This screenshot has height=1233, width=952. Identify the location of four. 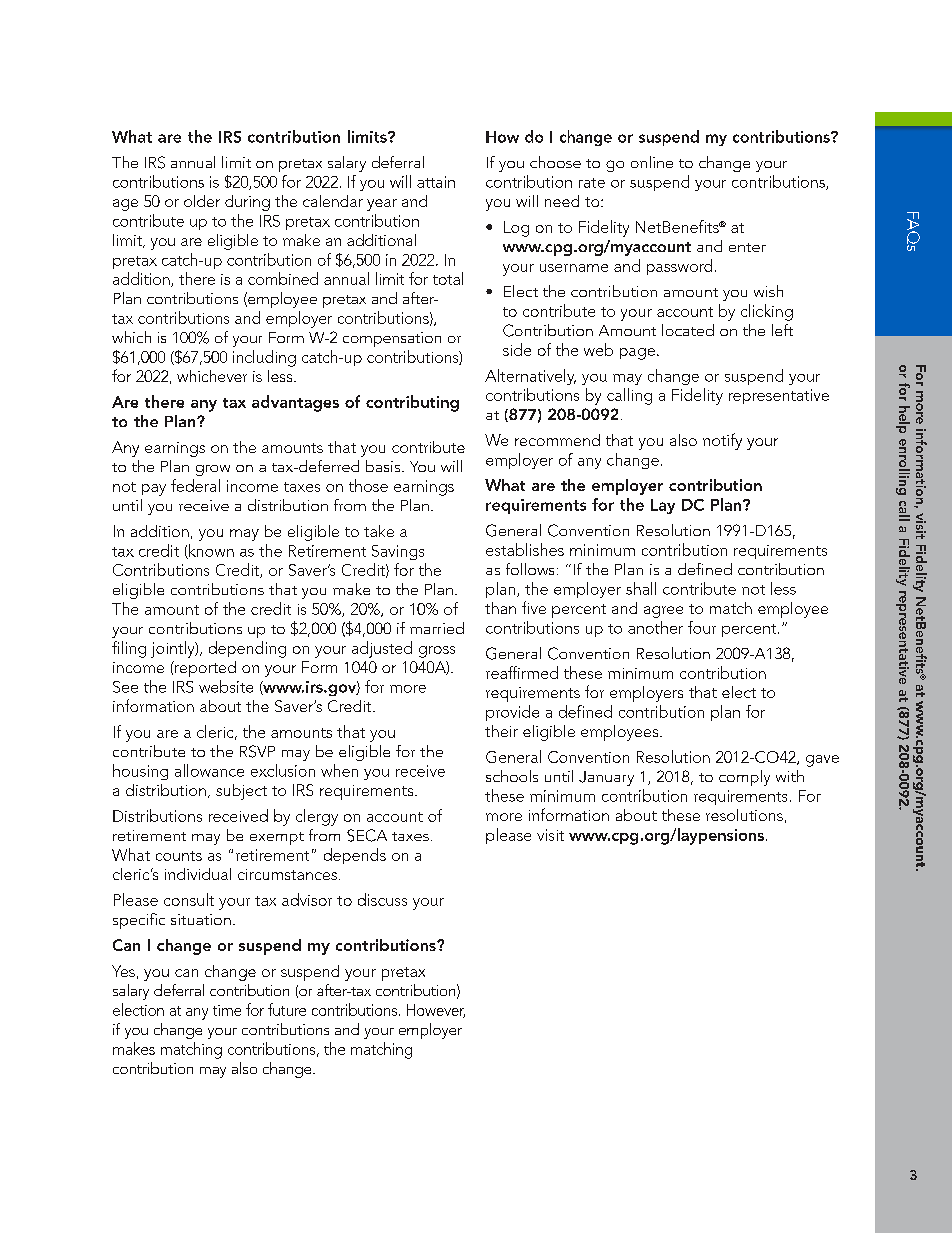
(702, 627).
